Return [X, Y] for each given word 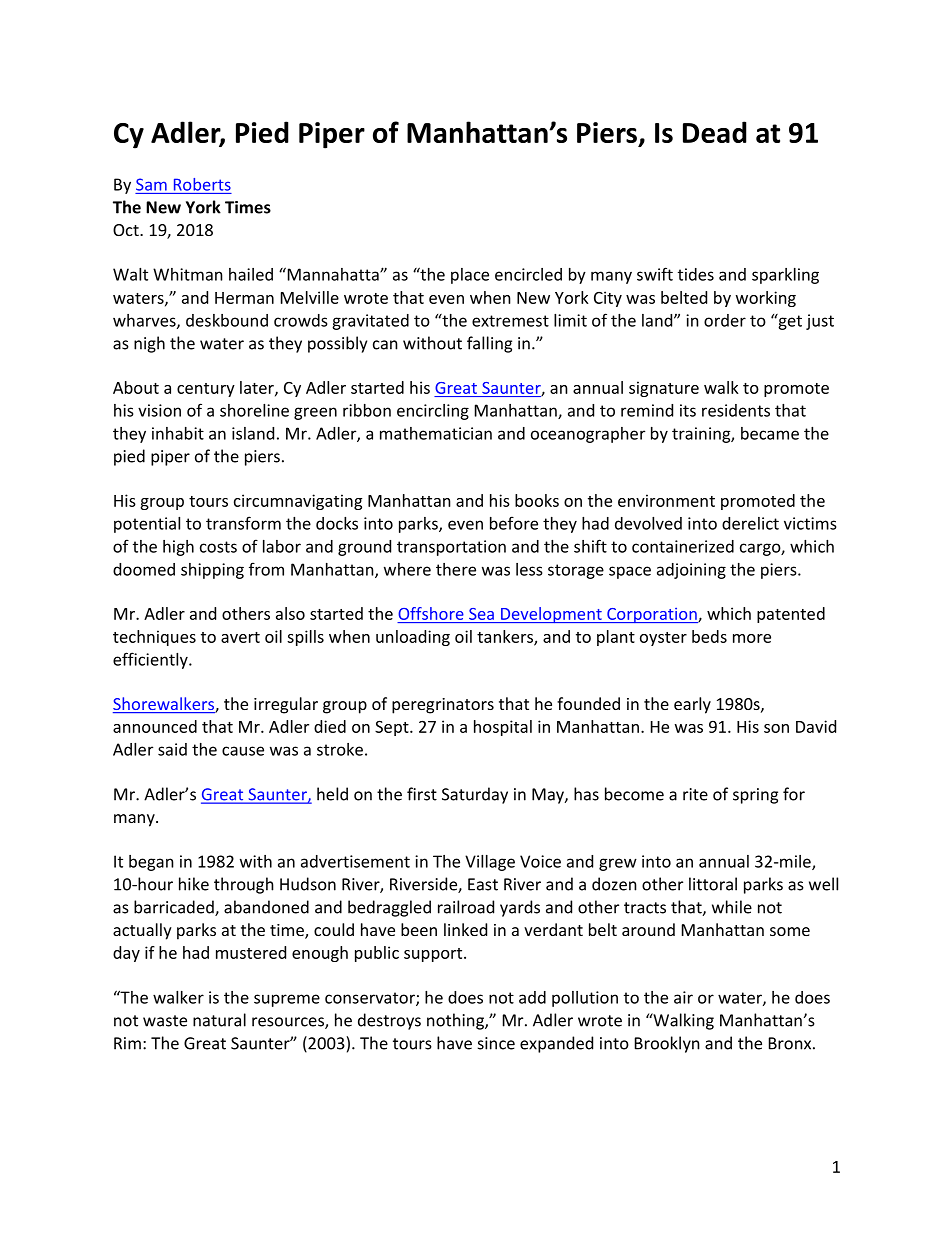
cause [243, 751]
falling [489, 344]
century [206, 390]
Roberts [202, 184]
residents [736, 410]
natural [219, 1020]
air [683, 997]
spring [755, 796]
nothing [456, 1021]
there [456, 569]
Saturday [475, 795]
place [470, 276]
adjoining [691, 571]
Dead [715, 132]
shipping [212, 571]
